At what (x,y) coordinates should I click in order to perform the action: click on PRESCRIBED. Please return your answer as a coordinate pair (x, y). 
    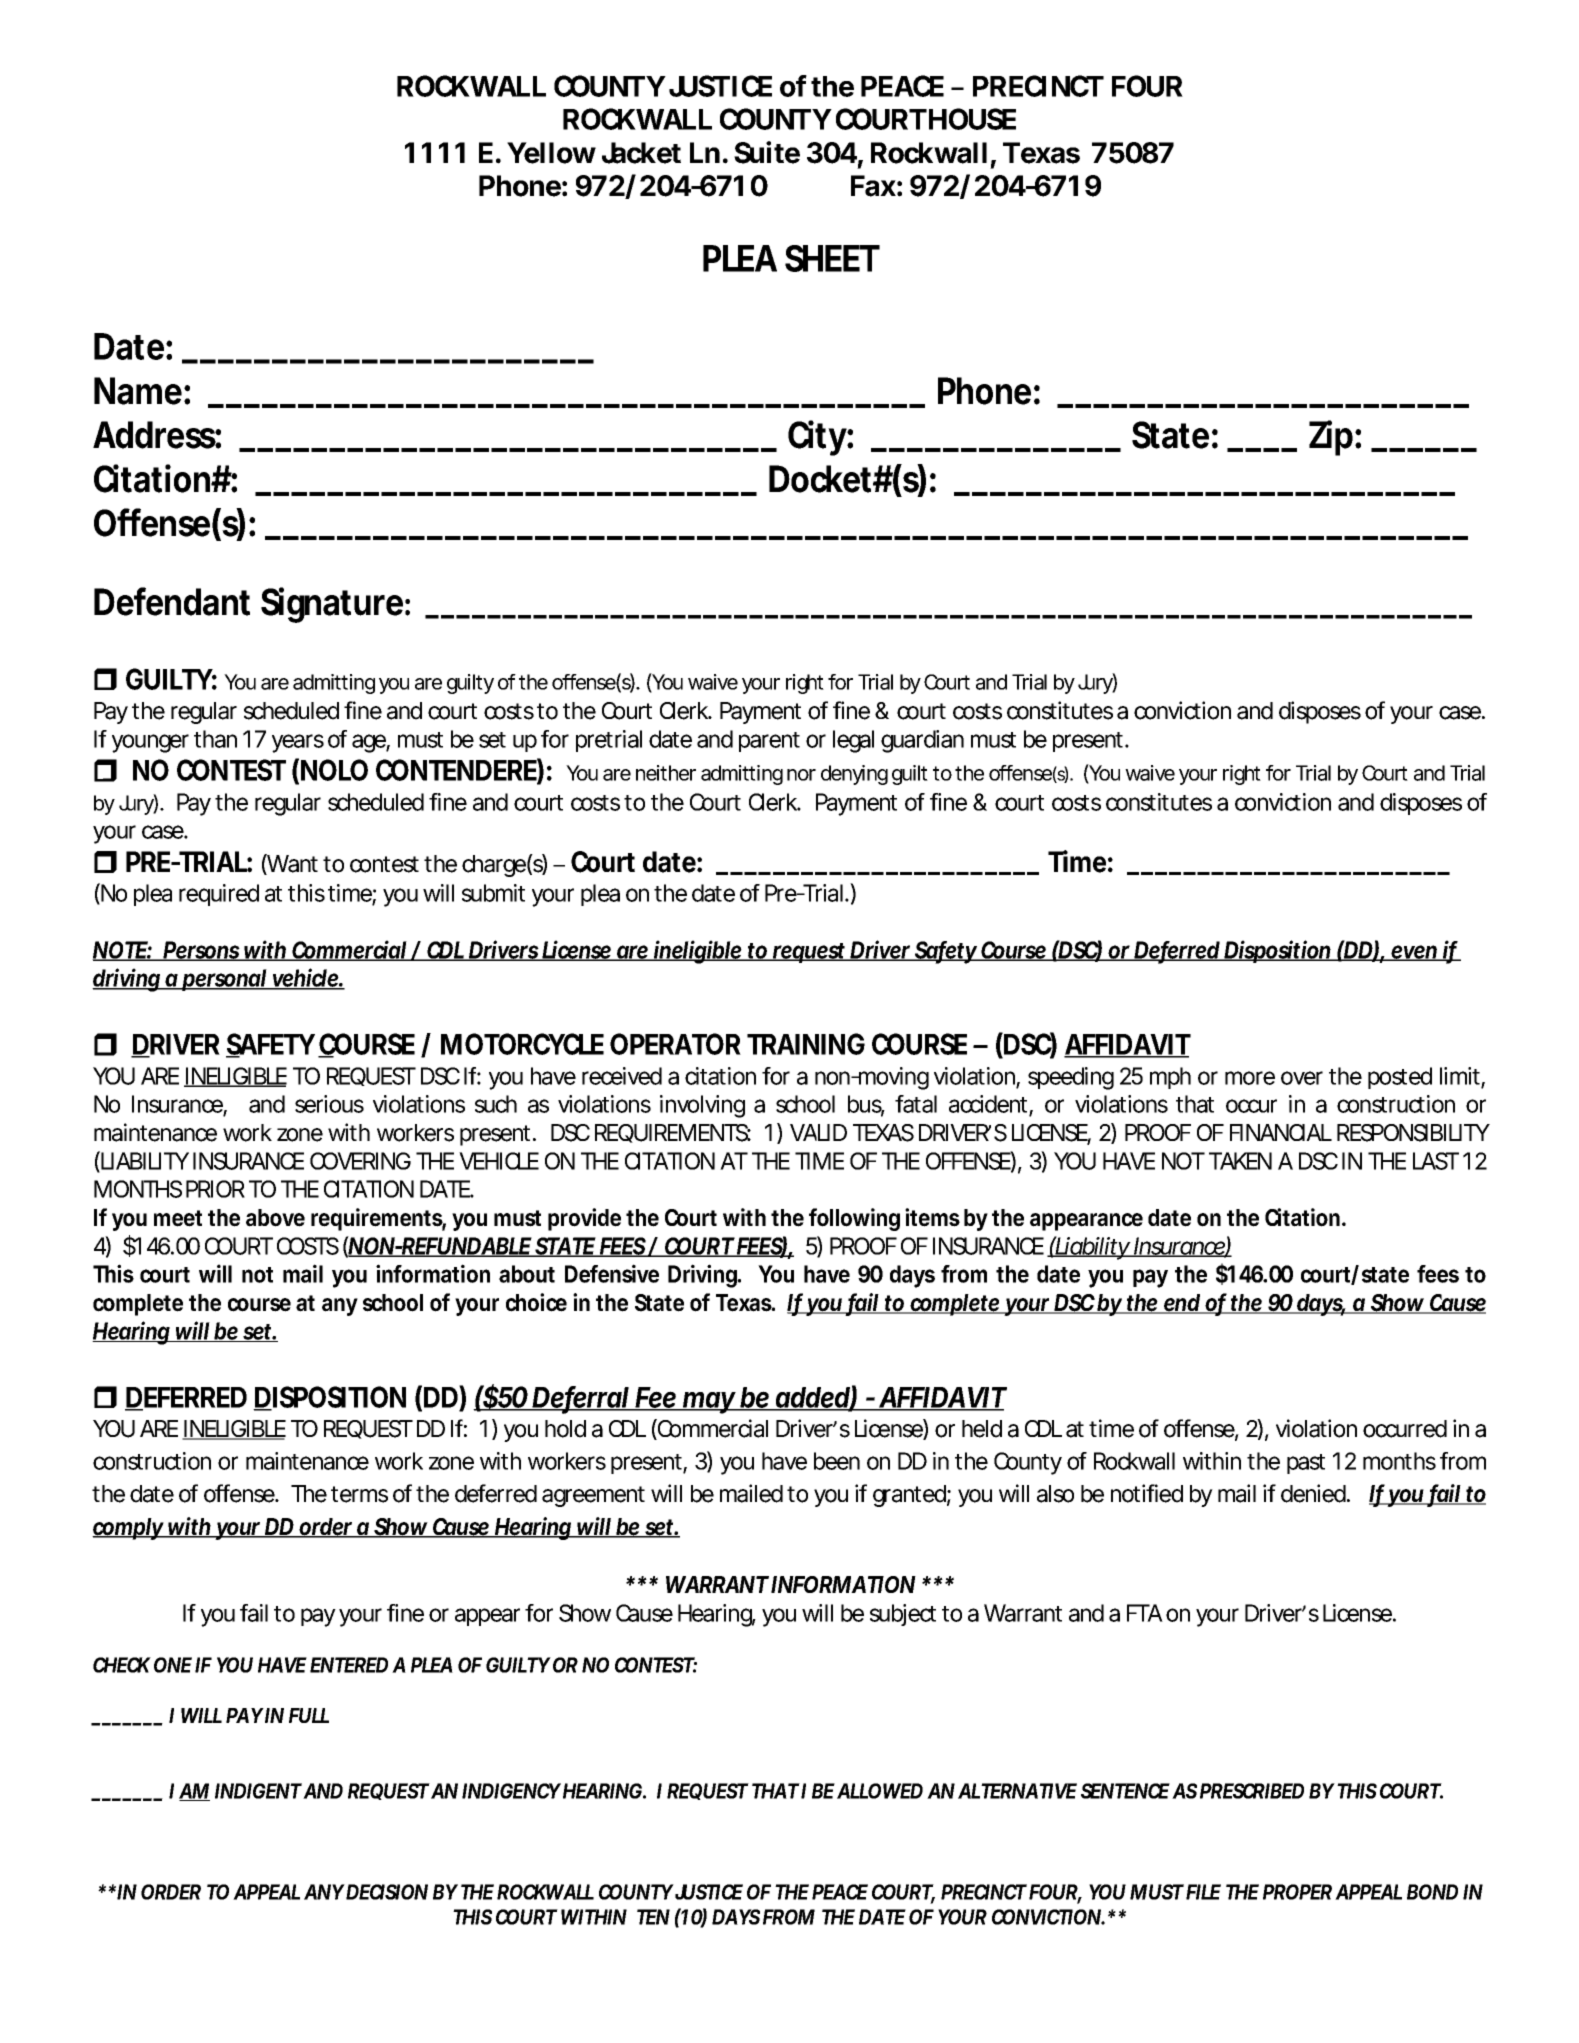
    Looking at the image, I should click on (1252, 1791).
